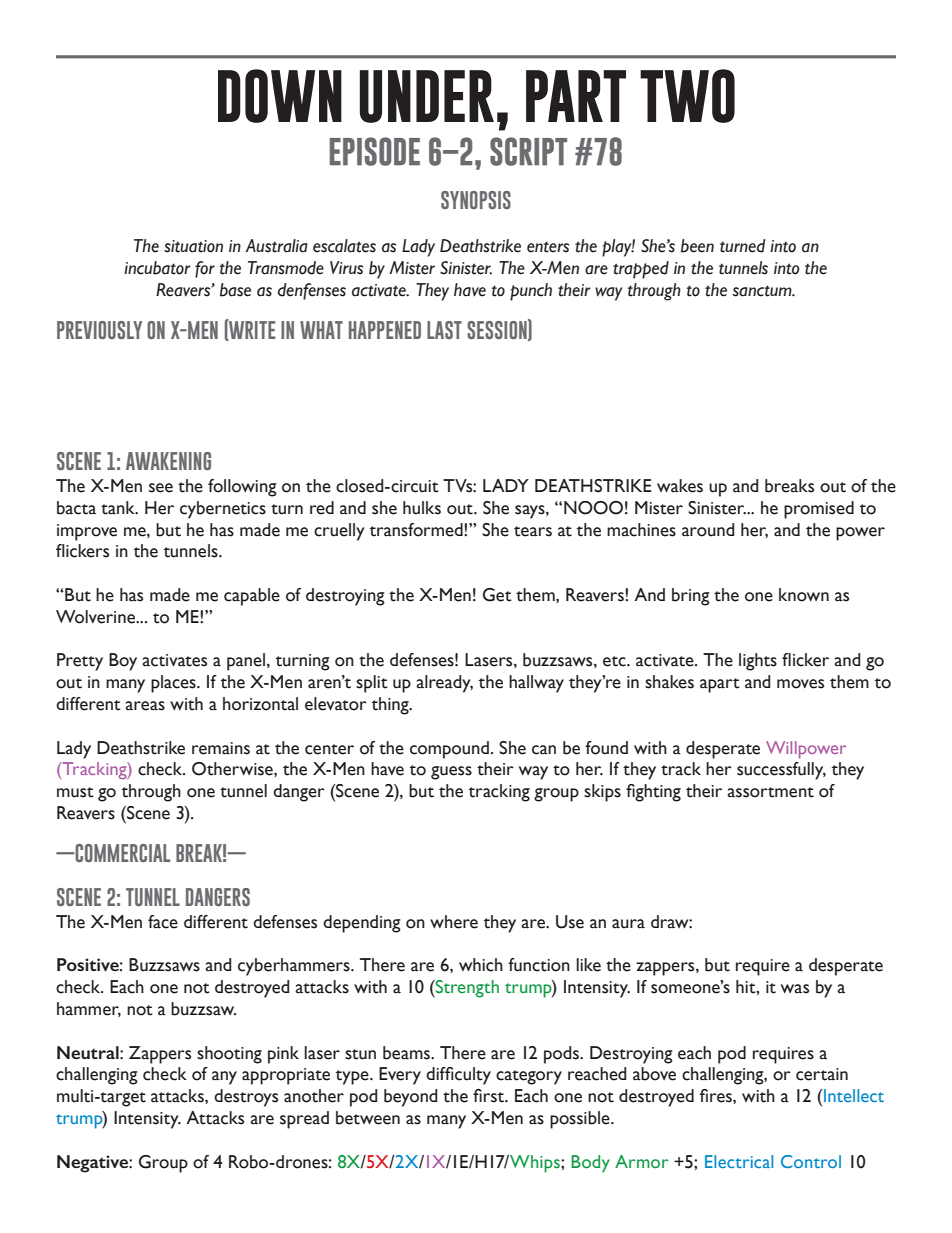 This screenshot has height=1233, width=952. What do you see at coordinates (489, 1096) in the screenshot?
I see `first` at bounding box center [489, 1096].
